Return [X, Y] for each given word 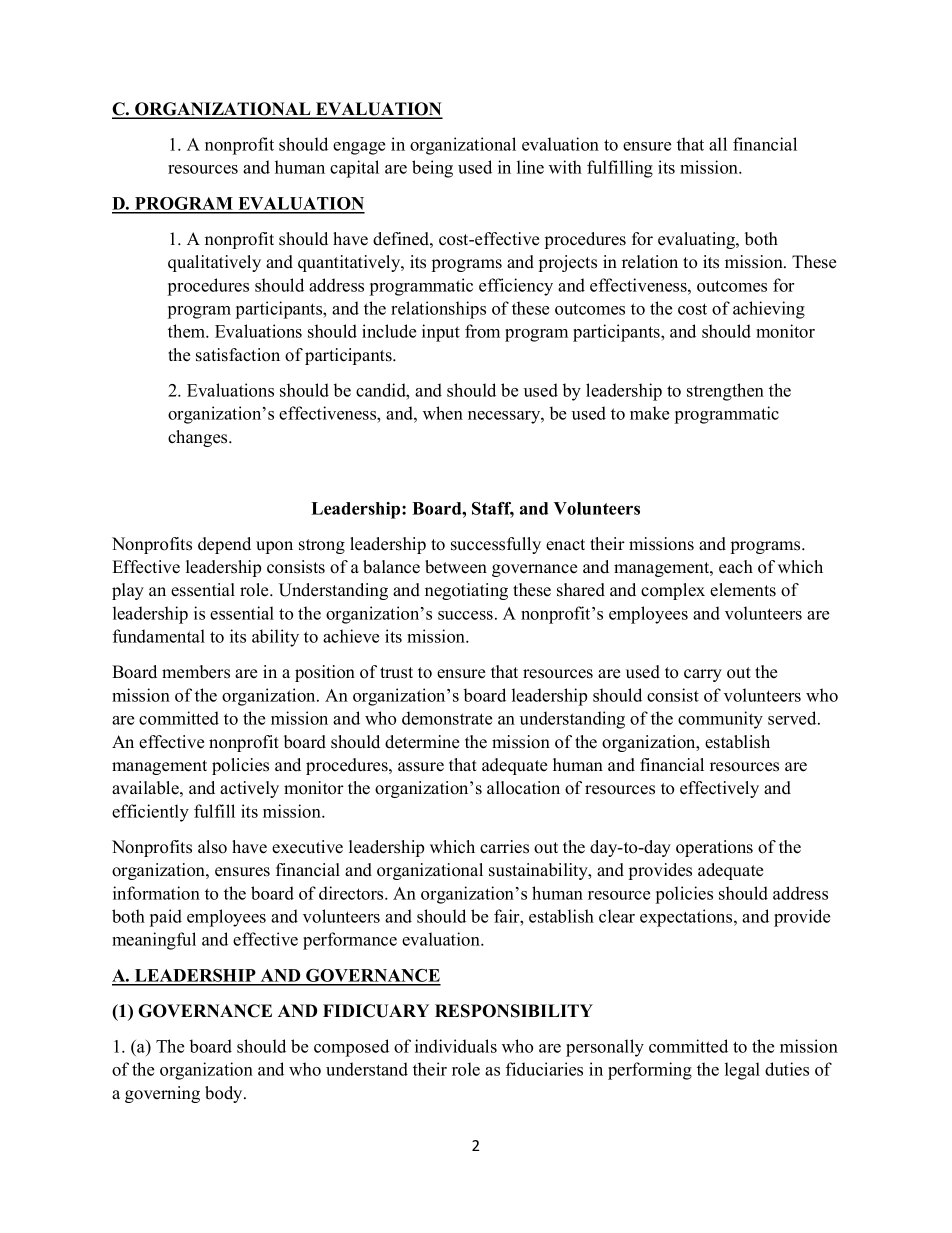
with [565, 167]
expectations [687, 918]
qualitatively [214, 263]
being [432, 169]
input [441, 333]
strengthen [725, 392]
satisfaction [238, 355]
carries [504, 847]
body [225, 1094]
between [456, 567]
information [156, 893]
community [720, 720]
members [196, 672]
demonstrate [447, 718]
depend [224, 545]
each [736, 567]
